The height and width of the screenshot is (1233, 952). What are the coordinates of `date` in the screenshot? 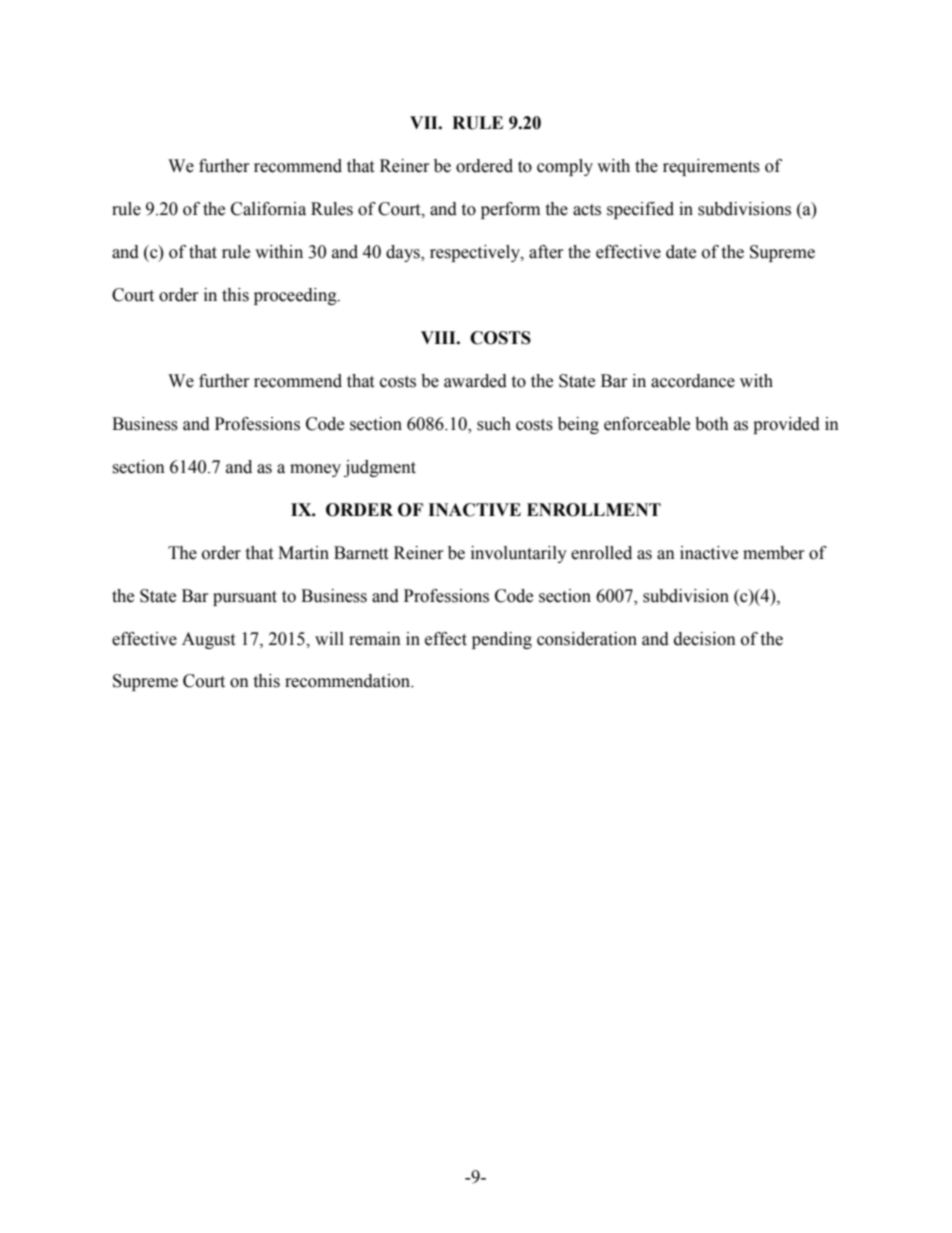 It's located at (681, 252).
